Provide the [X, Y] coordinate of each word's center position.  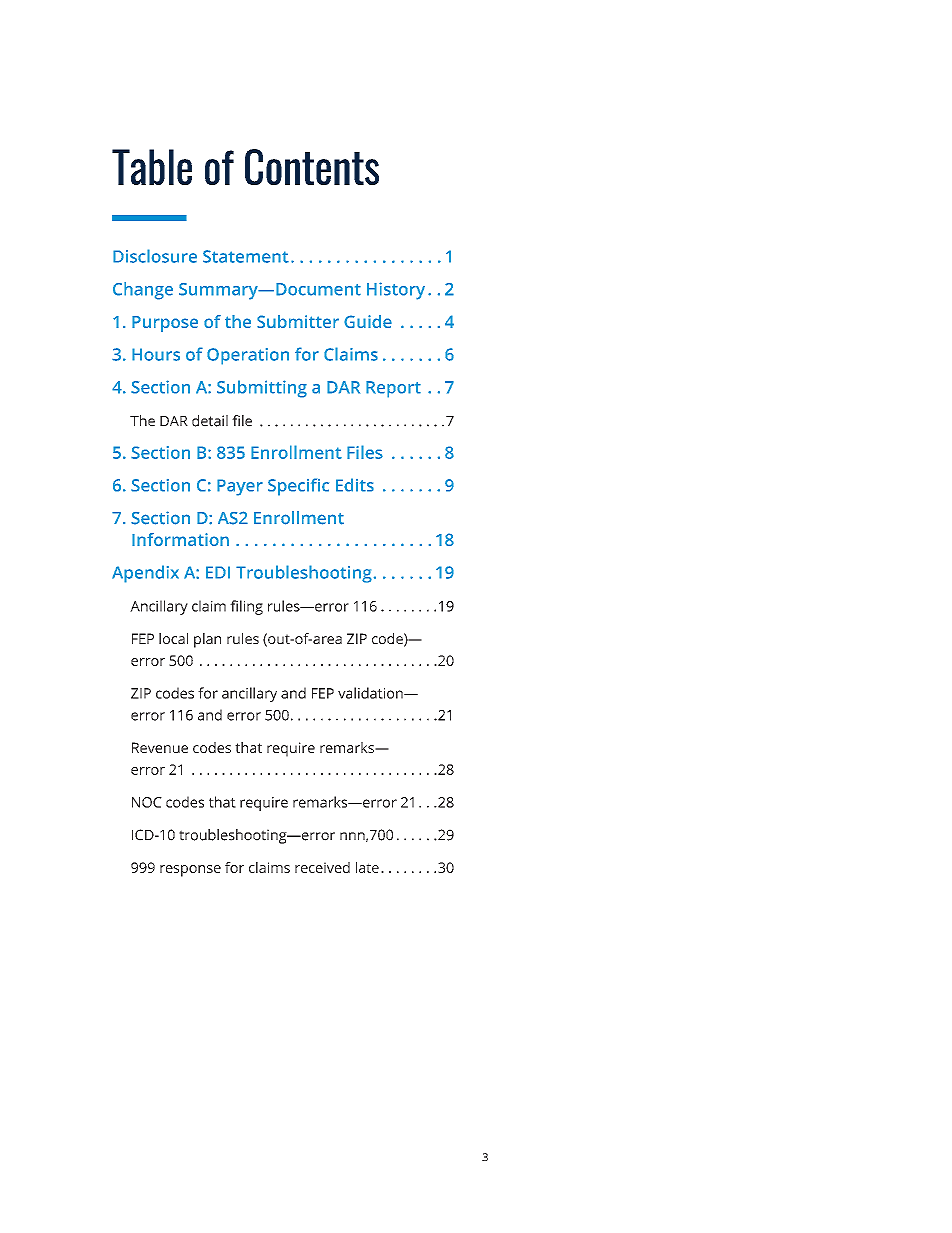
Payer [240, 487]
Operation [248, 356]
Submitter [298, 321]
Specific [298, 487]
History [396, 291]
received [322, 867]
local [173, 638]
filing [246, 607]
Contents [312, 167]
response [190, 871]
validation [371, 693]
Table [152, 167]
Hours [156, 354]
